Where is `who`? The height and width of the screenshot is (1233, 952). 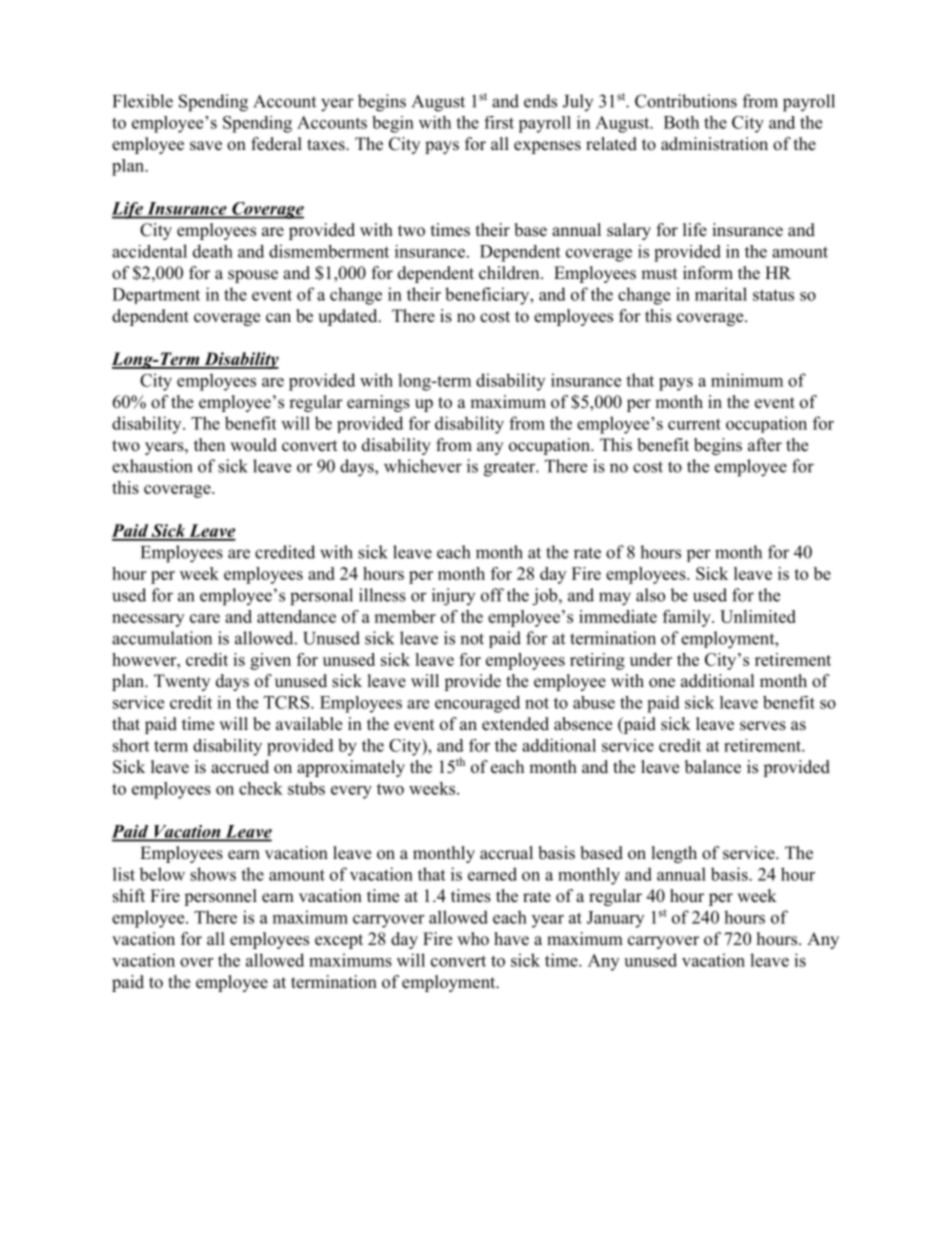
who is located at coordinates (473, 939).
